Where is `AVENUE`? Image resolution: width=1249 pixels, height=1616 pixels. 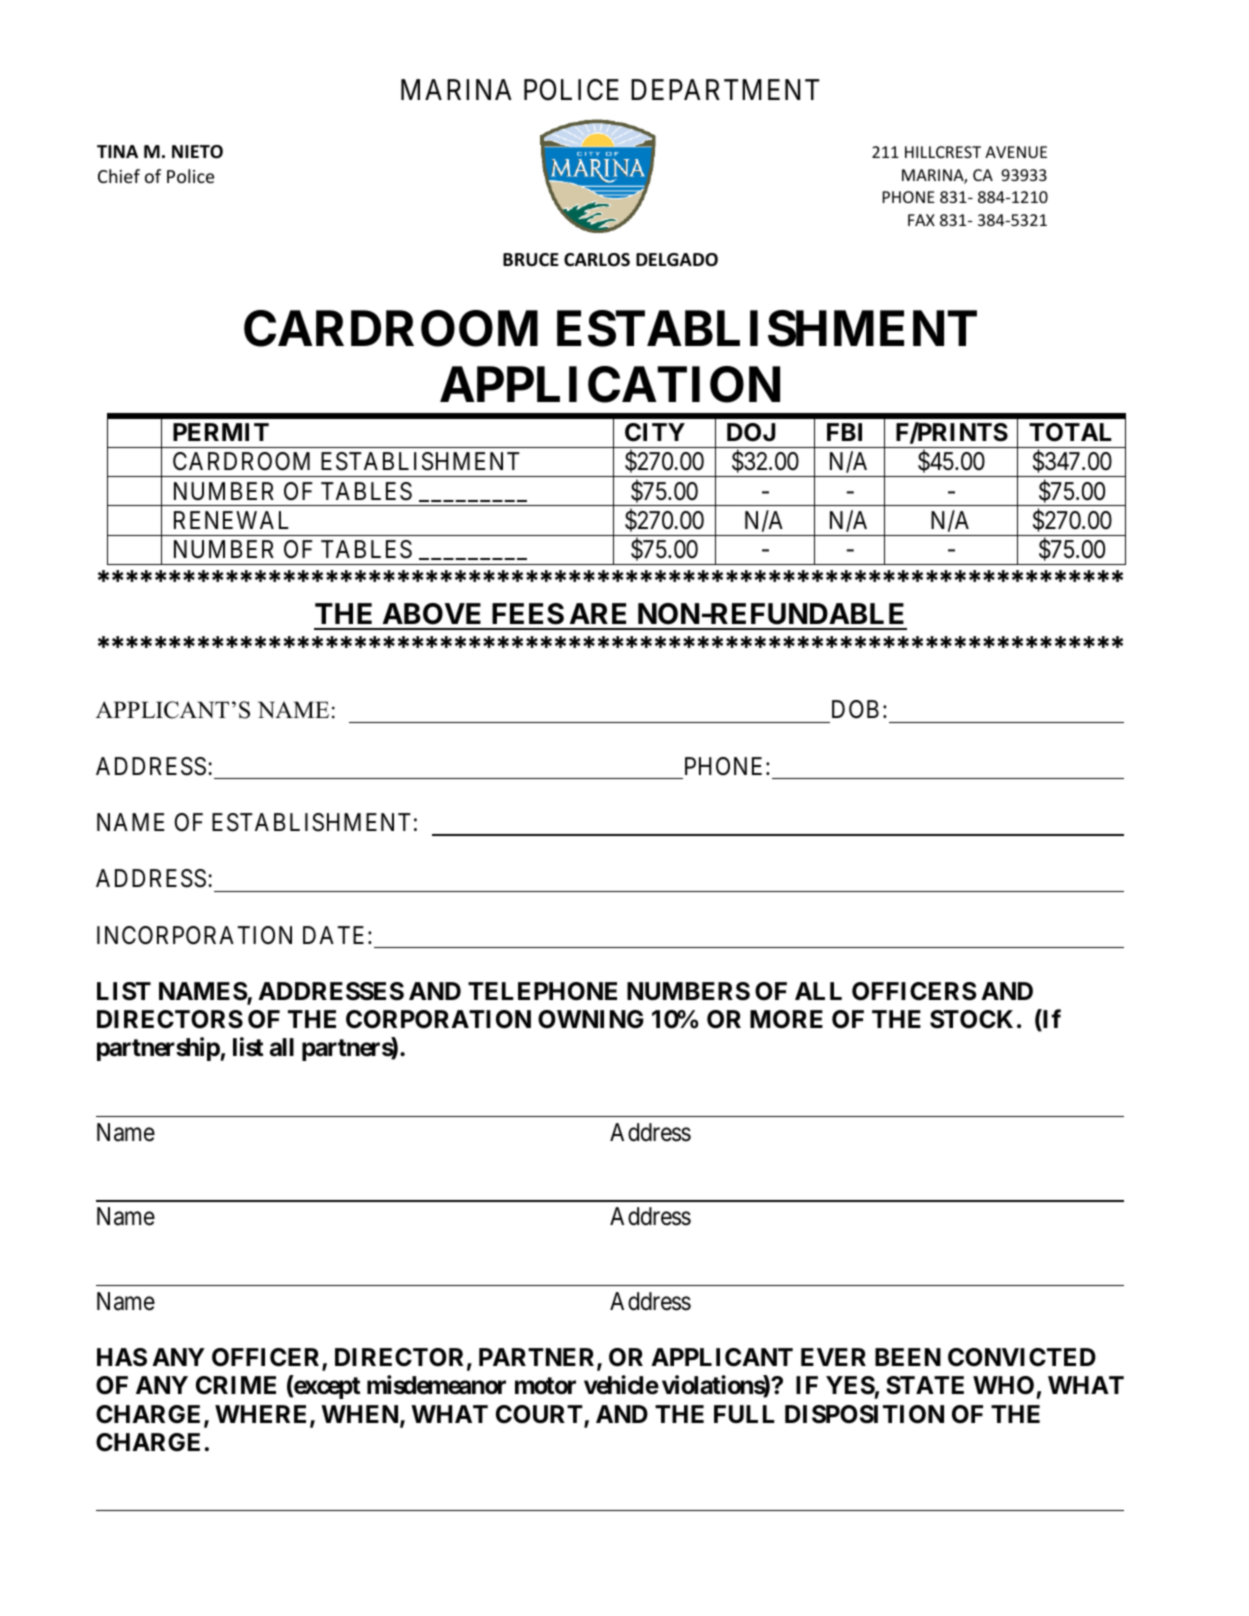
AVENUE is located at coordinates (1016, 152).
